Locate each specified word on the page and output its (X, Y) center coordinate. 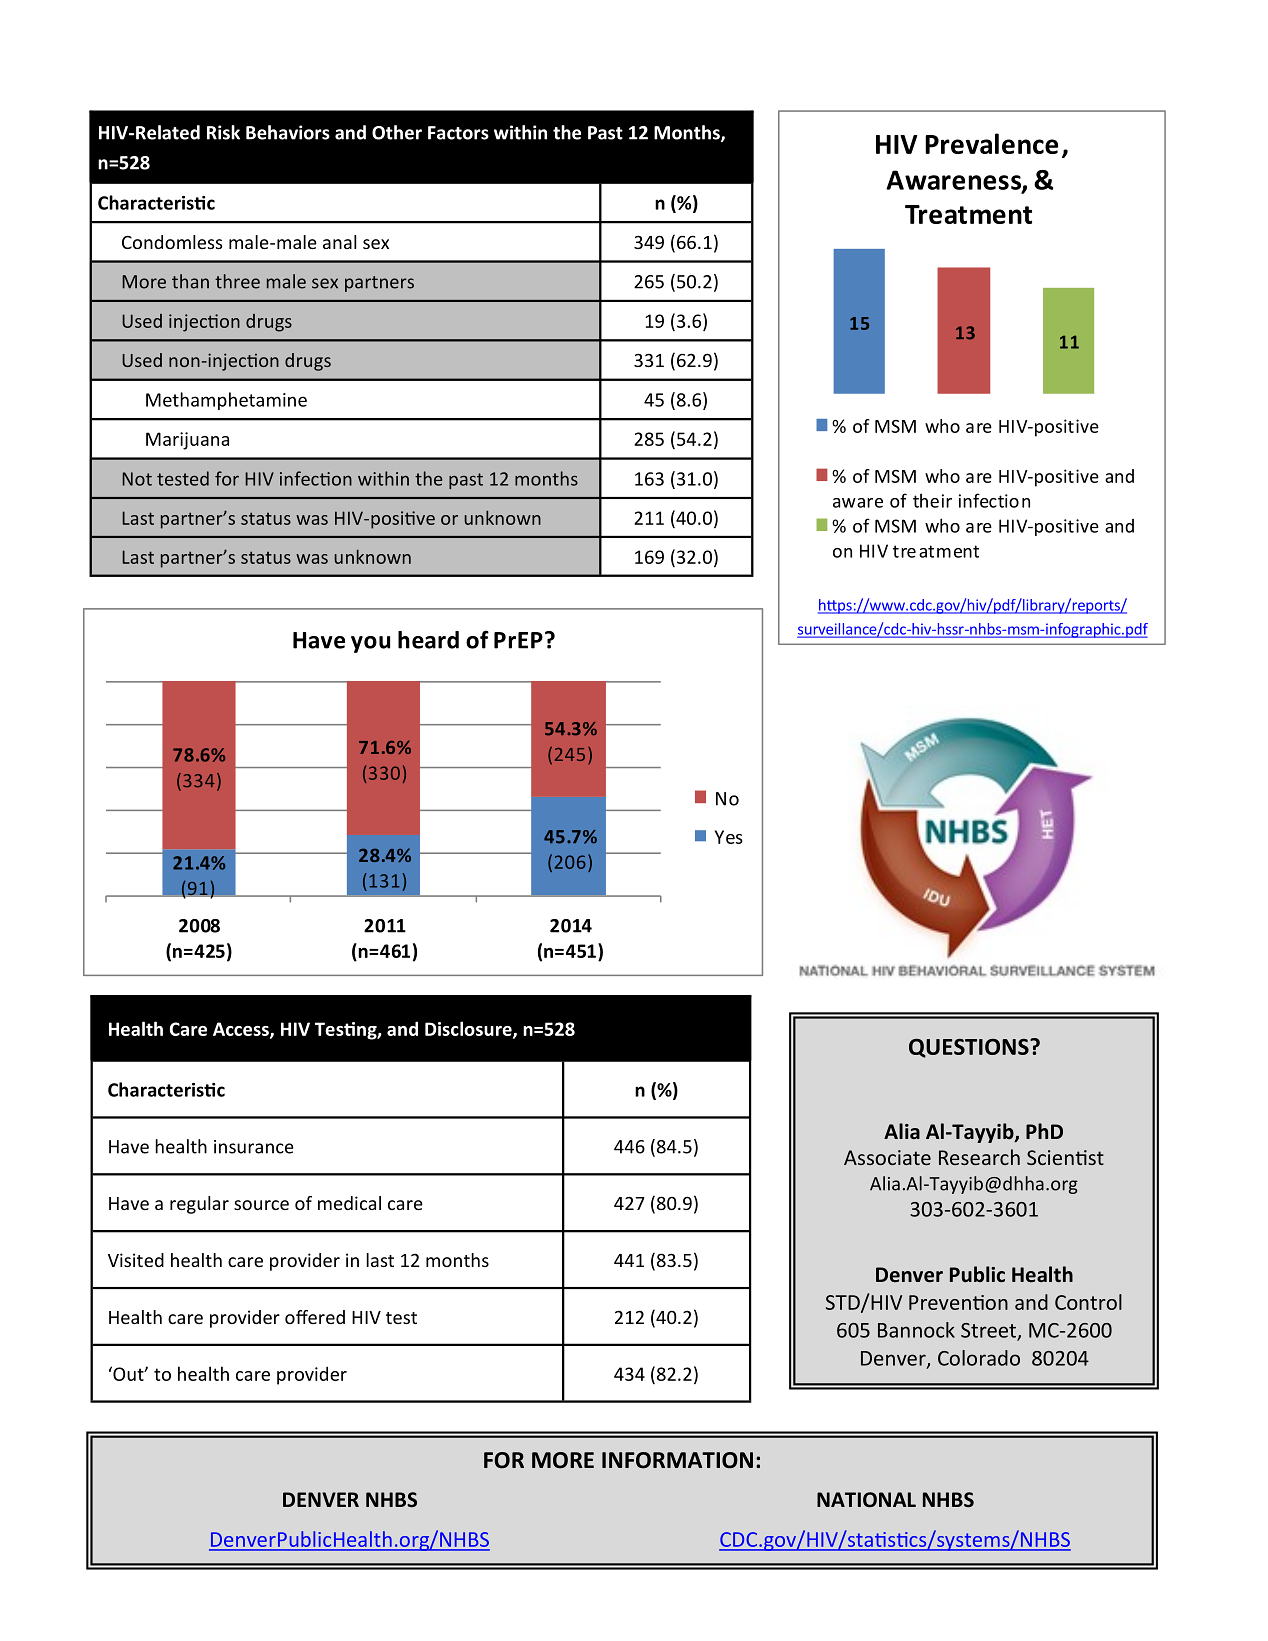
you (370, 644)
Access (242, 1030)
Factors (458, 133)
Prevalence (991, 143)
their (932, 501)
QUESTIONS (970, 1048)
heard (428, 640)
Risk (223, 132)
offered (315, 1317)
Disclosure (469, 1029)
